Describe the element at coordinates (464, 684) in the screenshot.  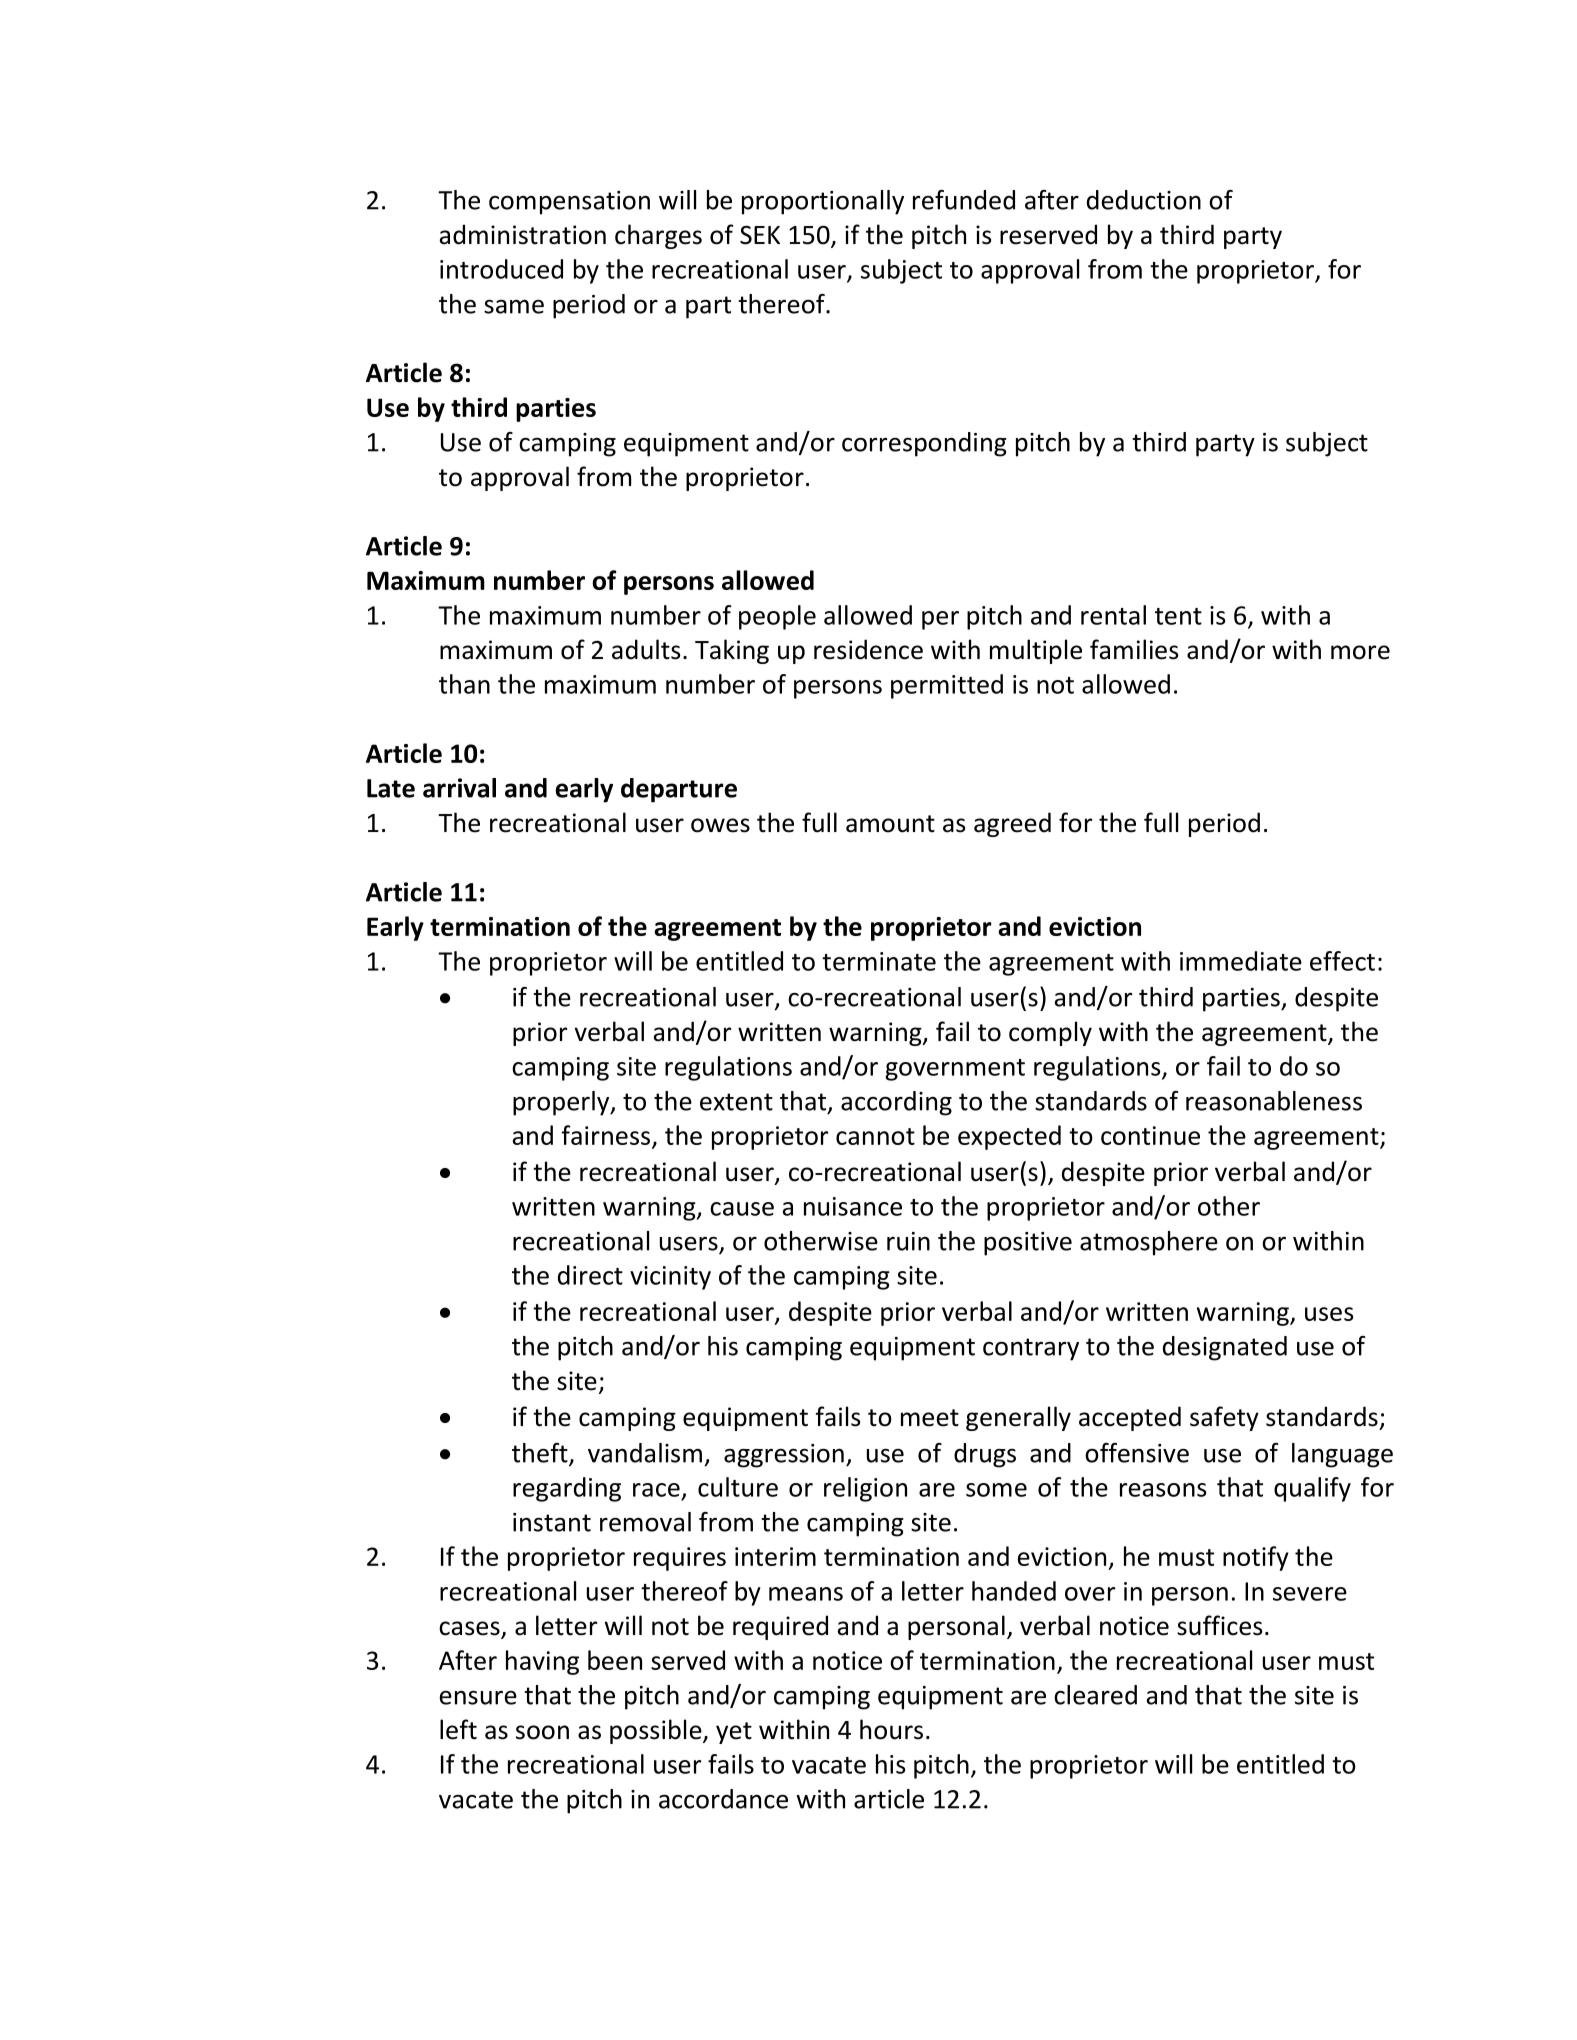
I see `than` at that location.
